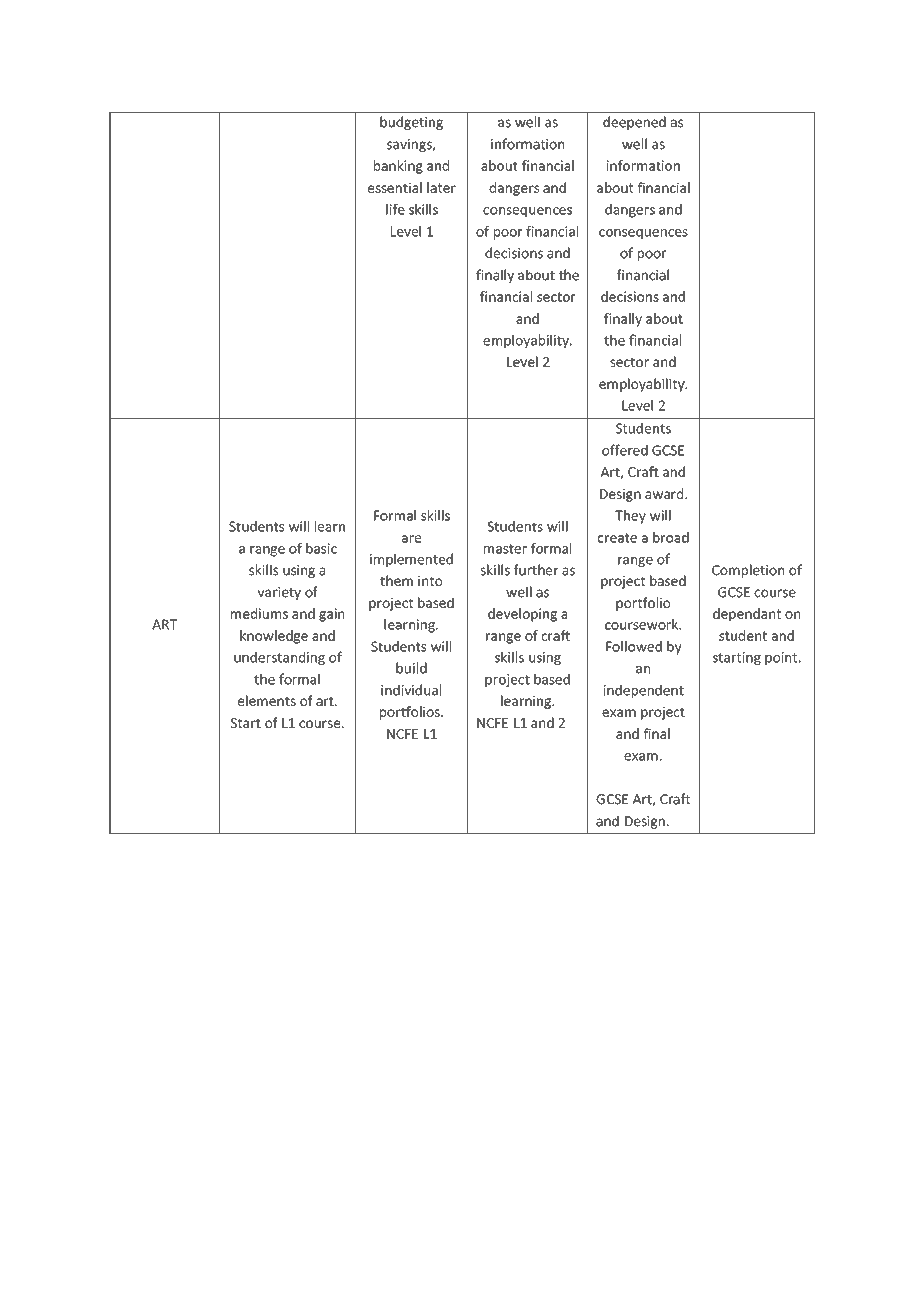 This screenshot has width=924, height=1308. What do you see at coordinates (321, 548) in the screenshot?
I see `basic` at bounding box center [321, 548].
